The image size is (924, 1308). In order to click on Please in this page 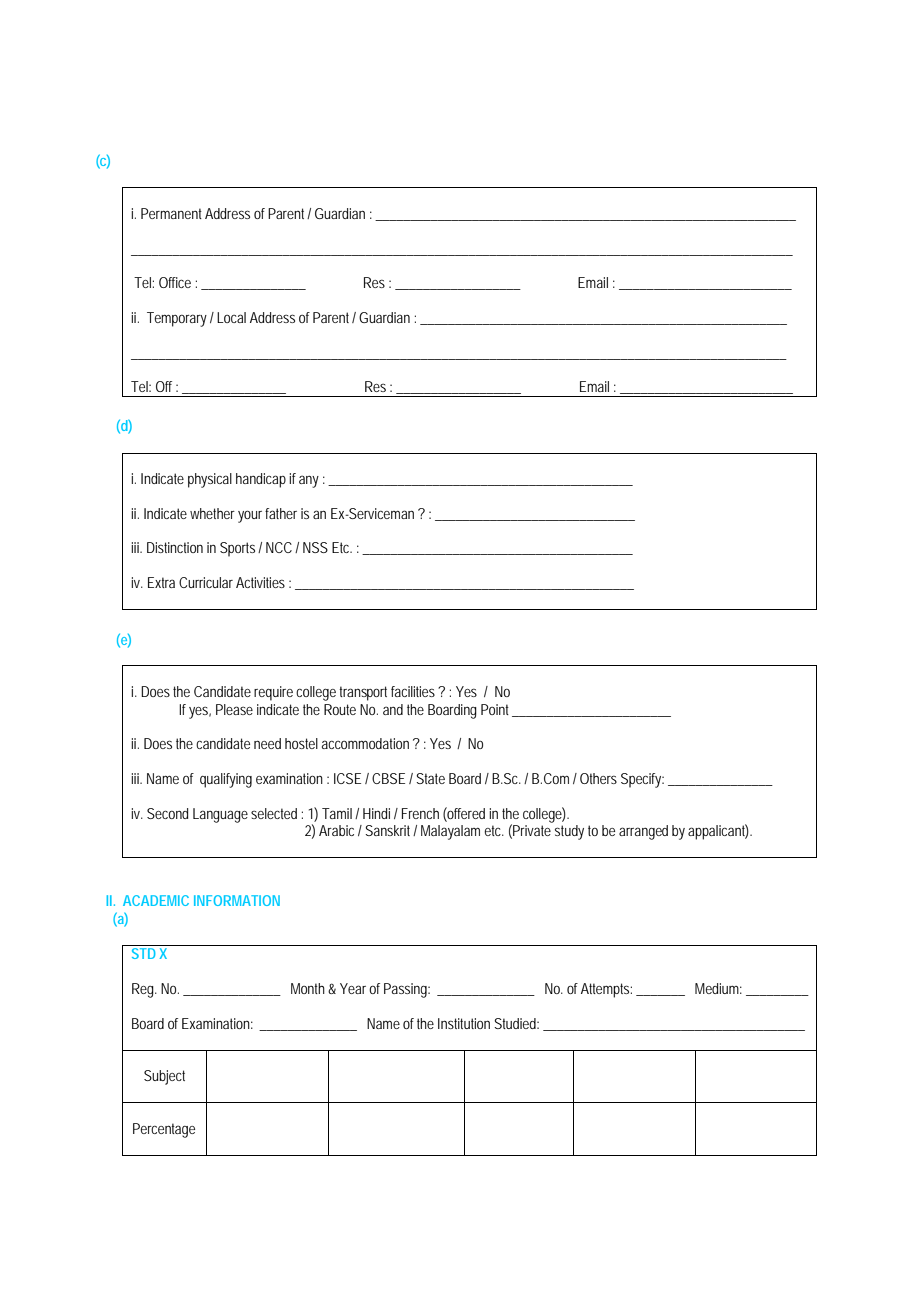, I will do `click(234, 709)`.
